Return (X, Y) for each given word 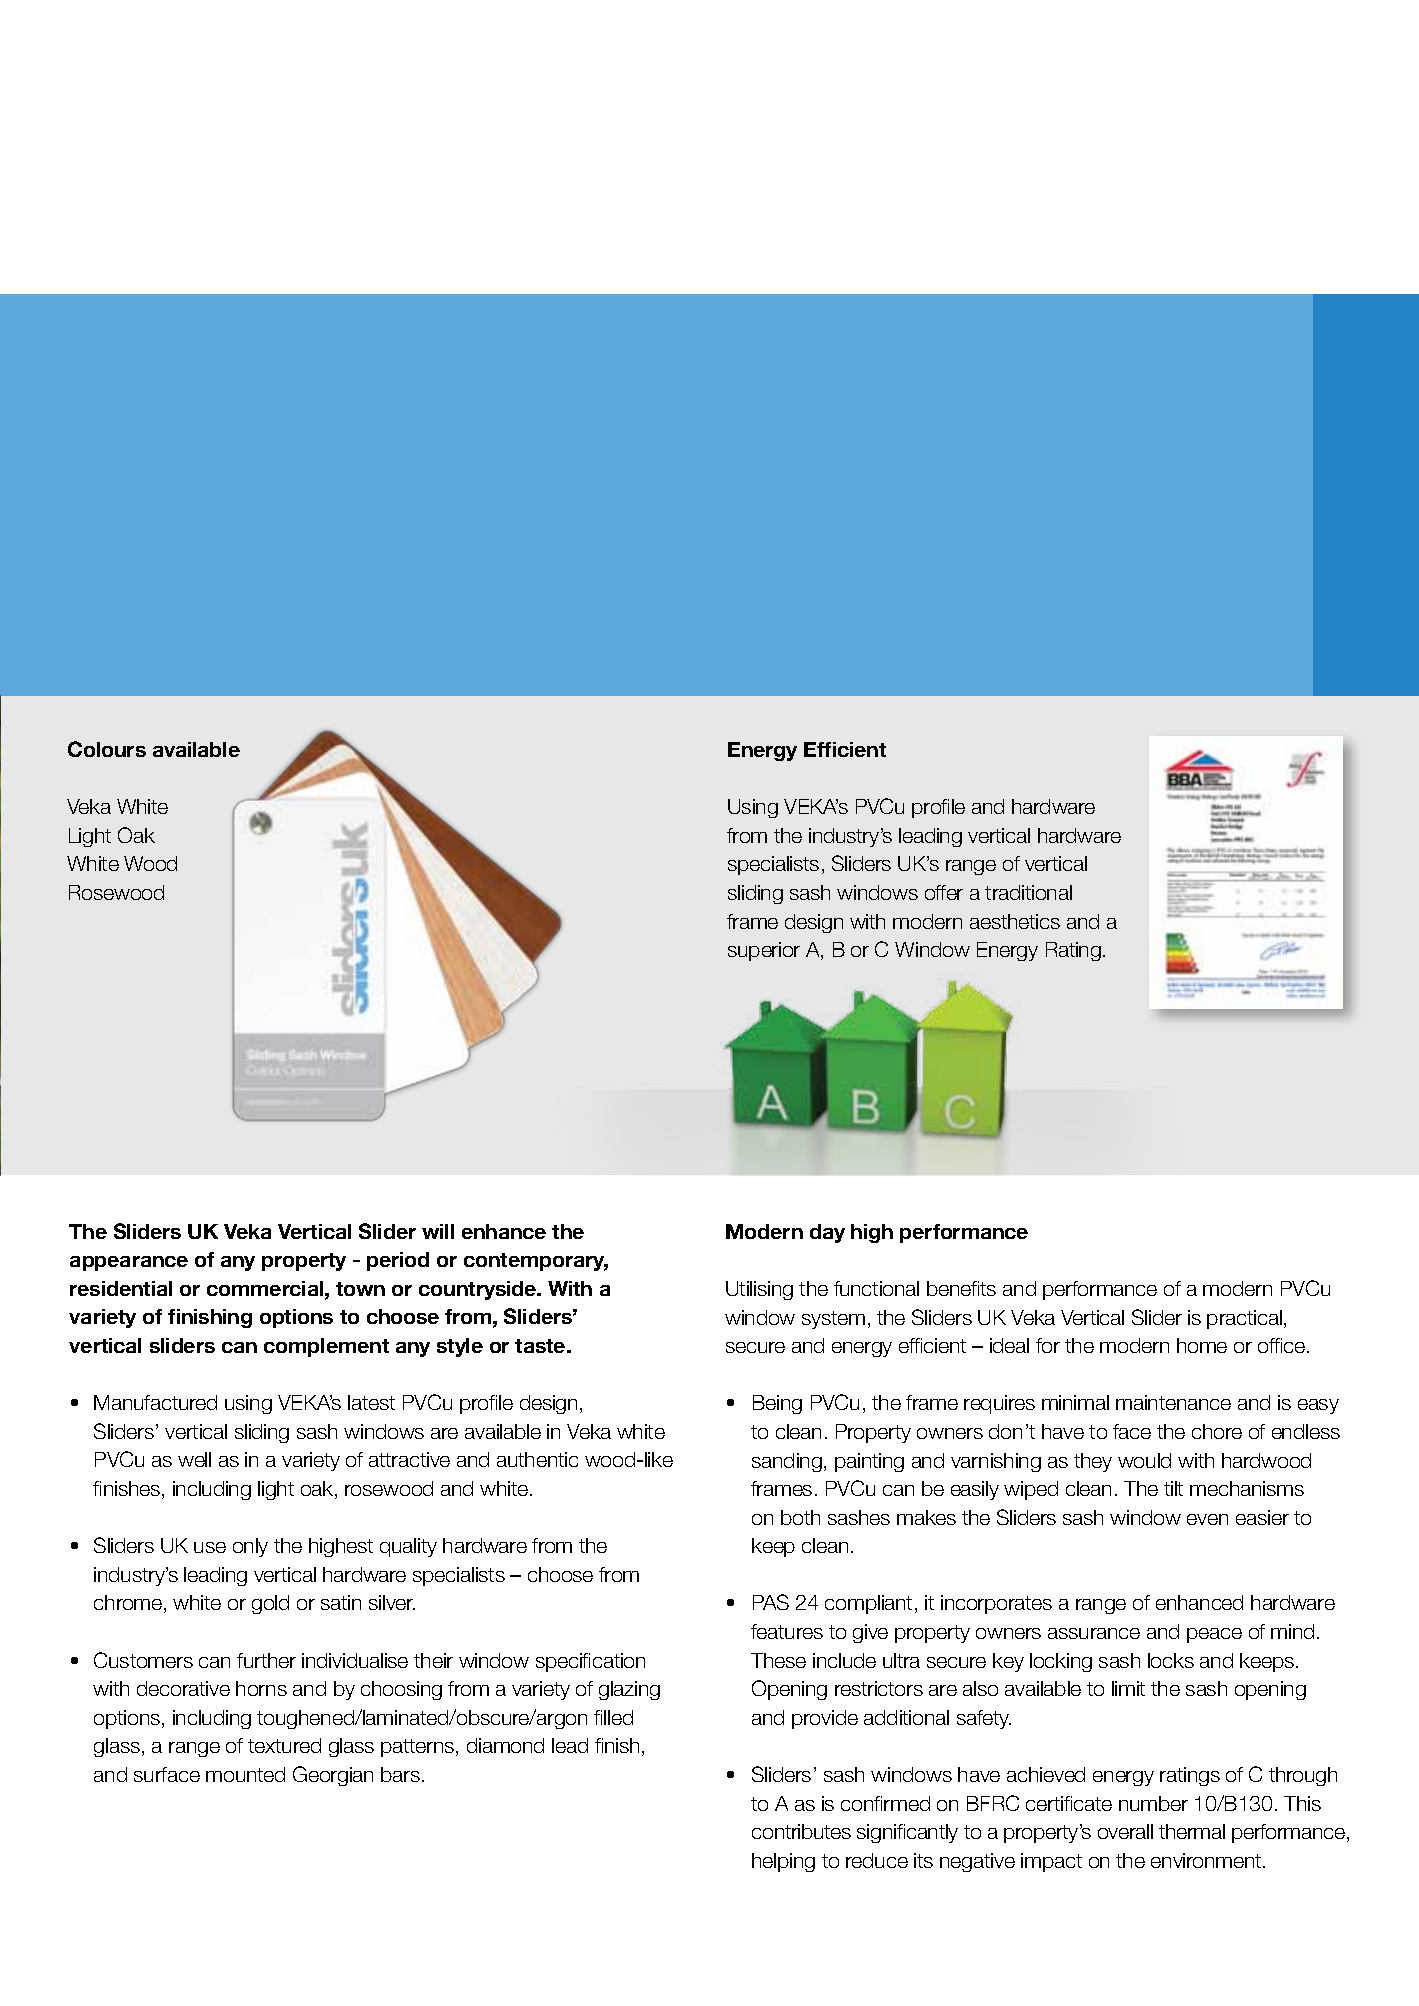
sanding (787, 1462)
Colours (107, 749)
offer (944, 892)
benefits (961, 1288)
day (827, 1233)
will (438, 1231)
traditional (1028, 892)
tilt (1173, 1488)
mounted (245, 1774)
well (194, 1459)
